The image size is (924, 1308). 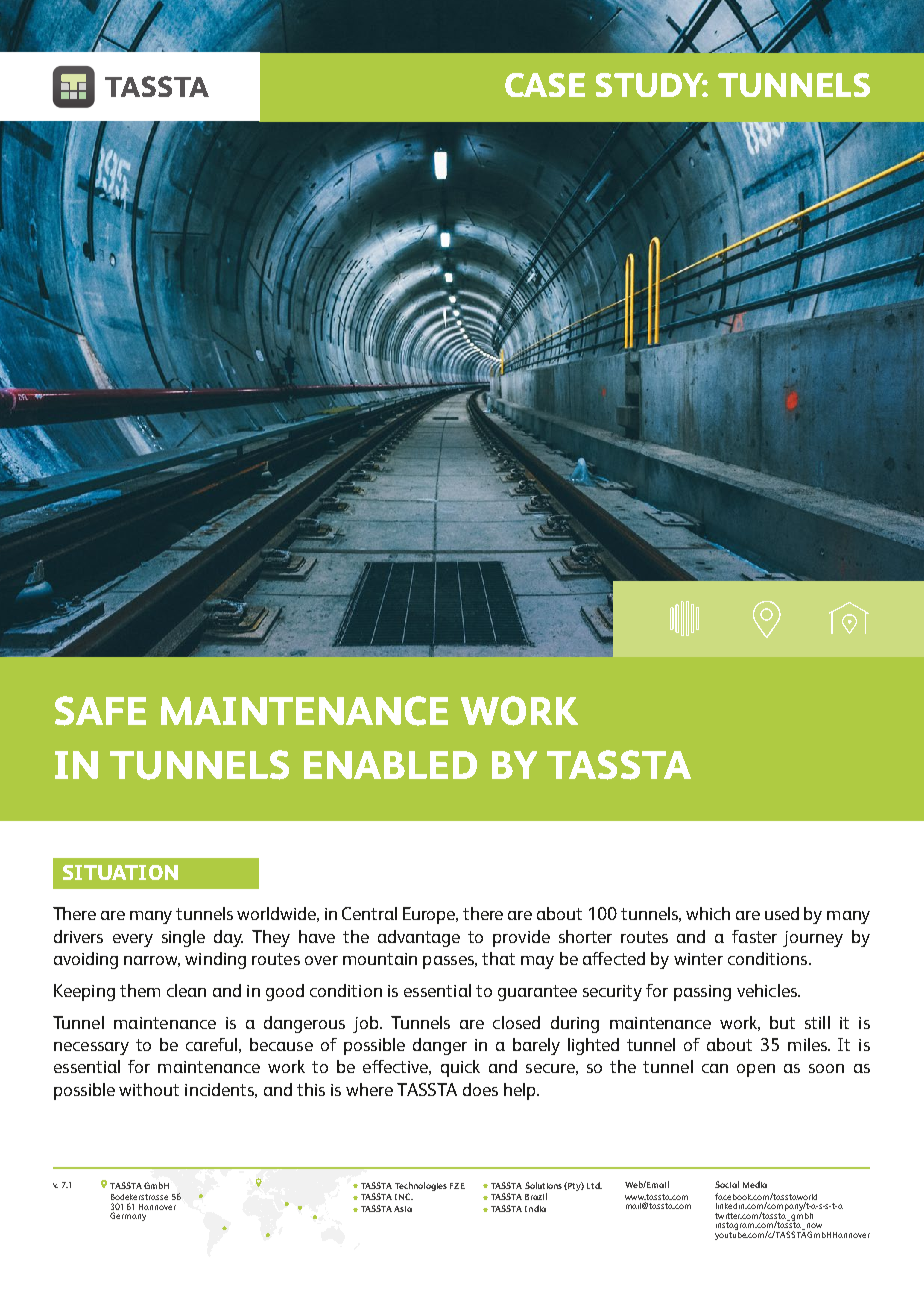 What do you see at coordinates (430, 915) in the screenshot?
I see `Europe` at bounding box center [430, 915].
